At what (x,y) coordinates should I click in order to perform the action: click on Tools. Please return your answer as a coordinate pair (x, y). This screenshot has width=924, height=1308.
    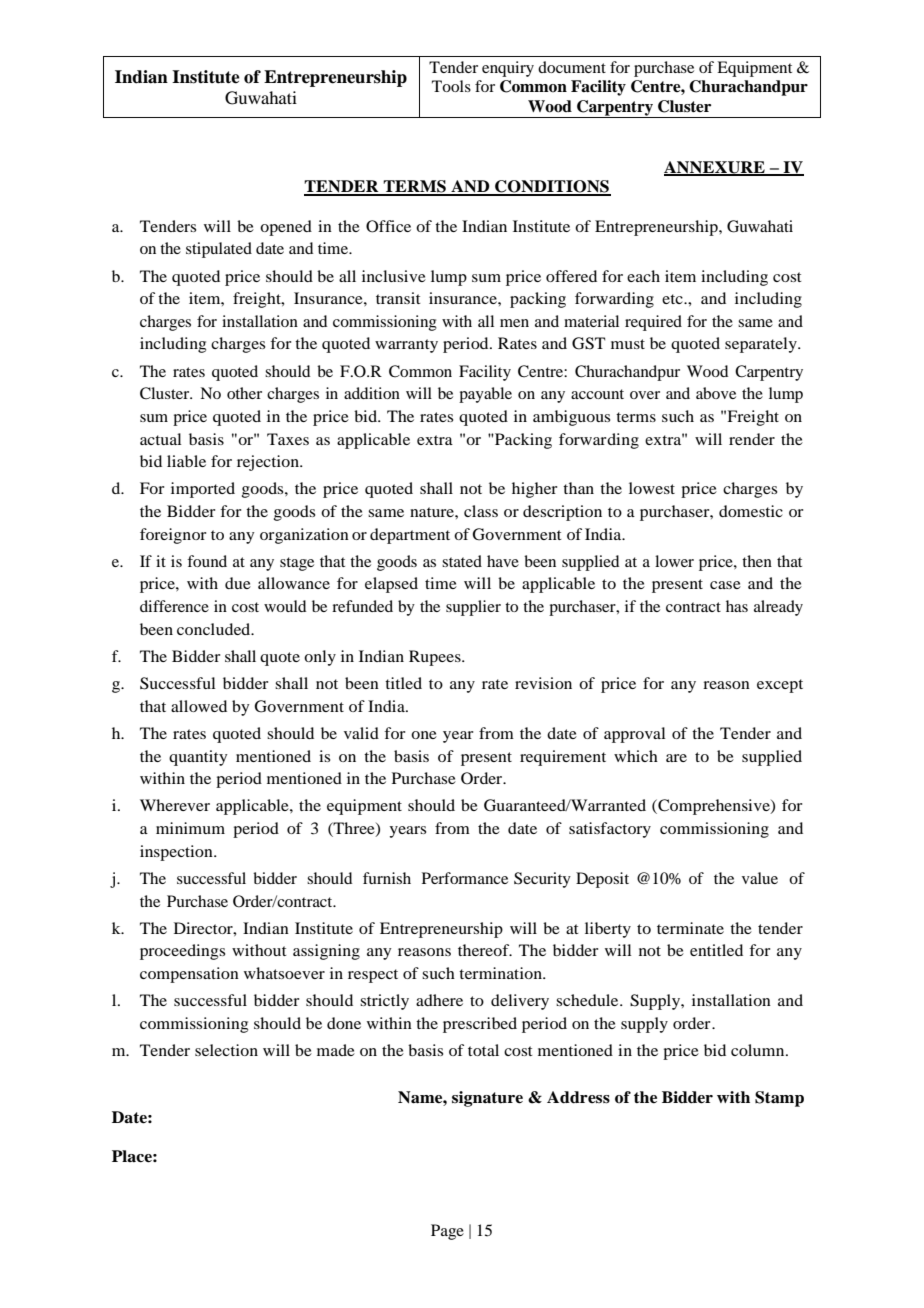
    Looking at the image, I should click on (451, 86).
